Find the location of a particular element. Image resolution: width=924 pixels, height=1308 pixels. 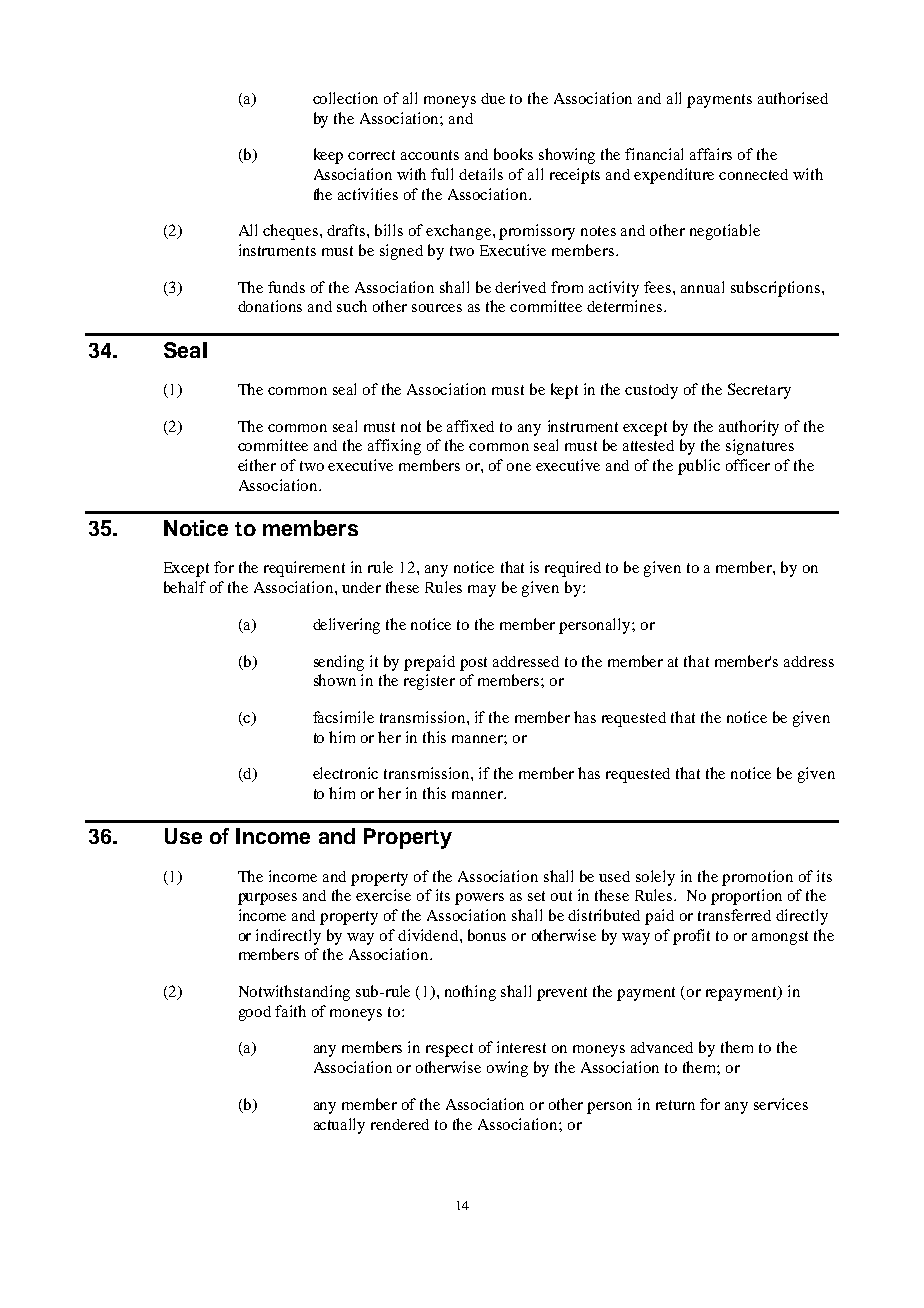

keep is located at coordinates (328, 156).
